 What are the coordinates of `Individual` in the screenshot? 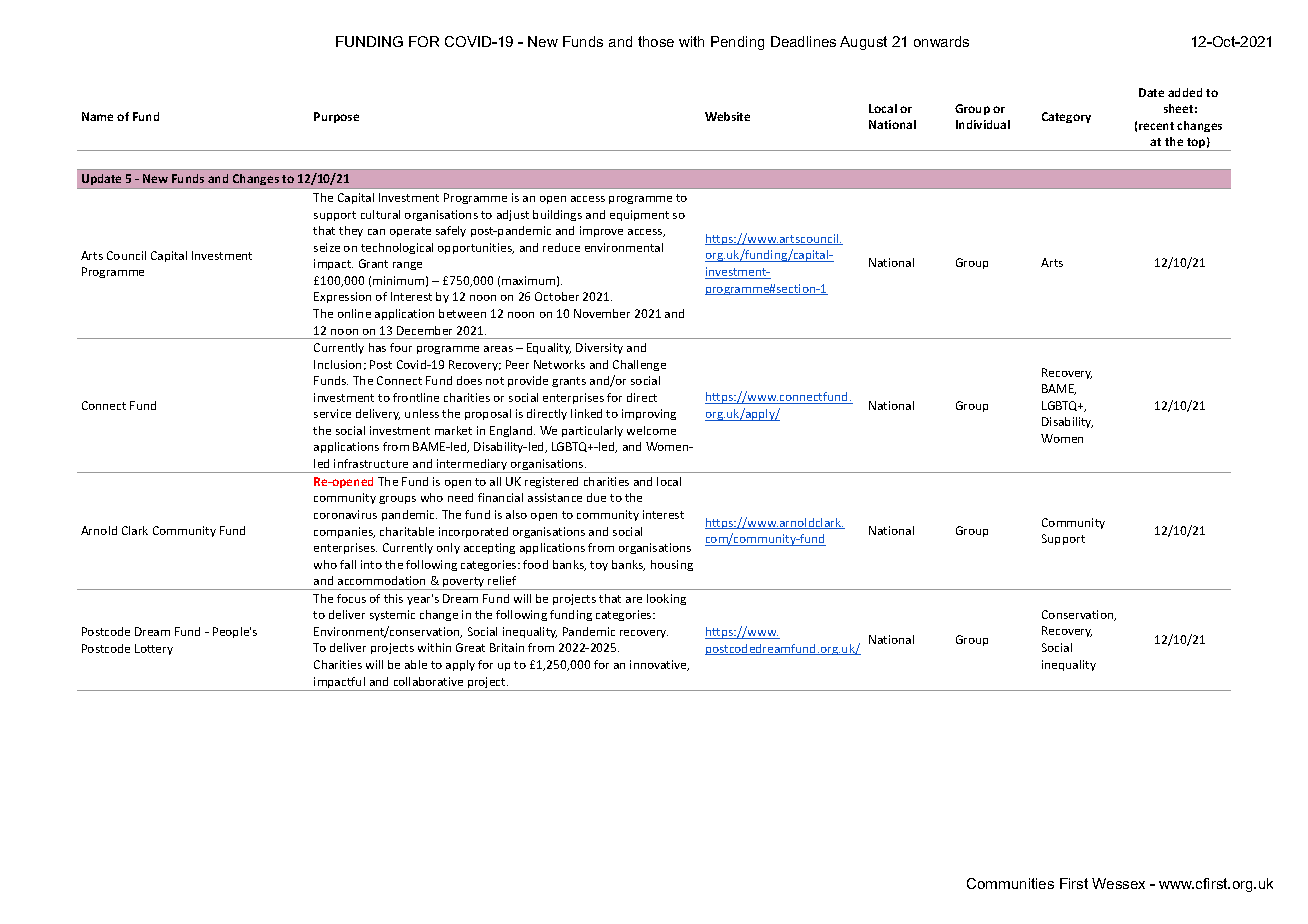 It's located at (983, 124).
